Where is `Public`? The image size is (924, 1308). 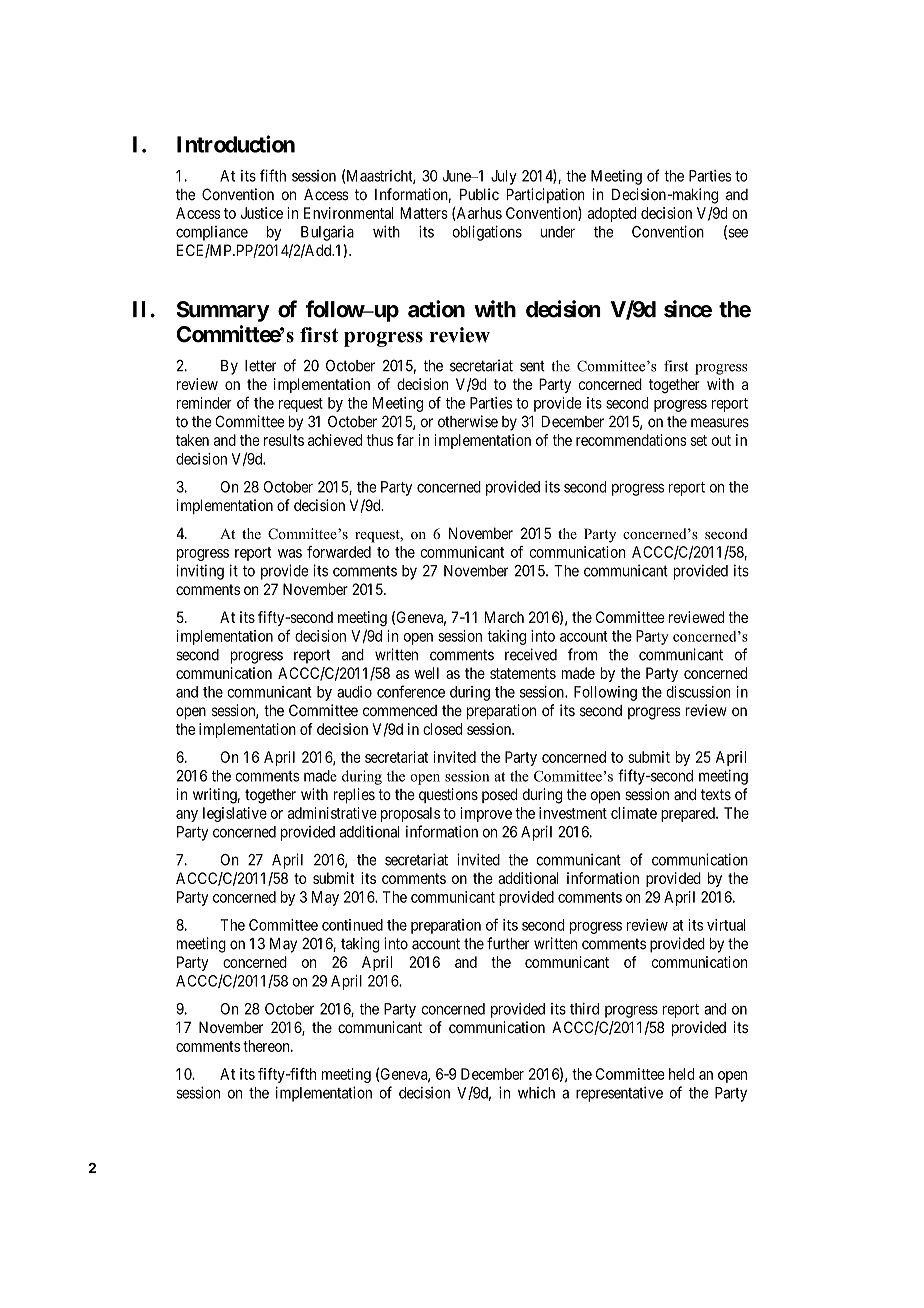
Public is located at coordinates (479, 194).
